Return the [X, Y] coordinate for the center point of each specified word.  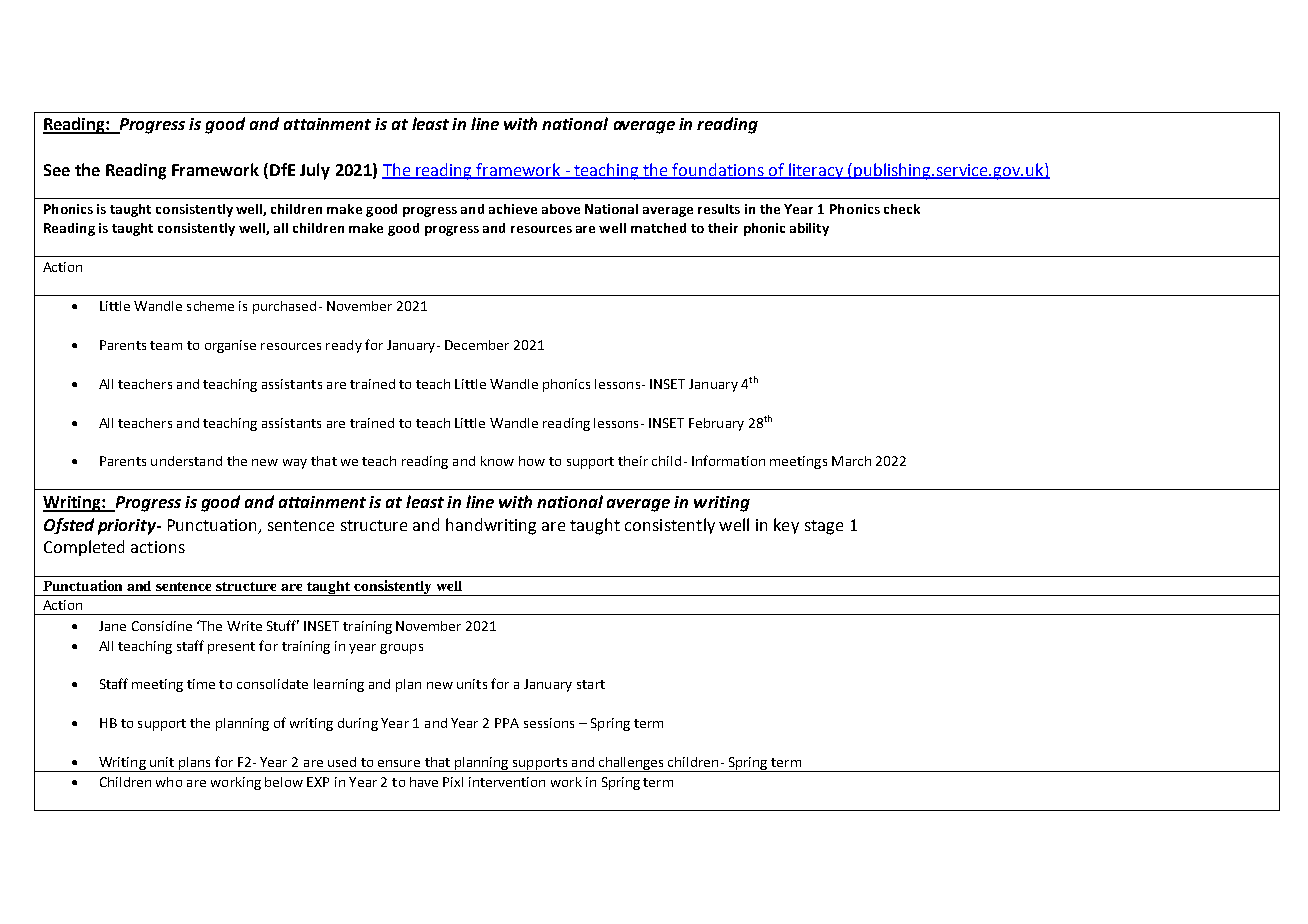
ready [344, 346]
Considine [162, 626]
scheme [210, 306]
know [497, 461]
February [716, 424]
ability [809, 229]
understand [186, 461]
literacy [816, 171]
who [169, 782]
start [591, 684]
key [786, 526]
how [532, 461]
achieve [513, 209]
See [57, 170]
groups [401, 649]
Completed [84, 548]
